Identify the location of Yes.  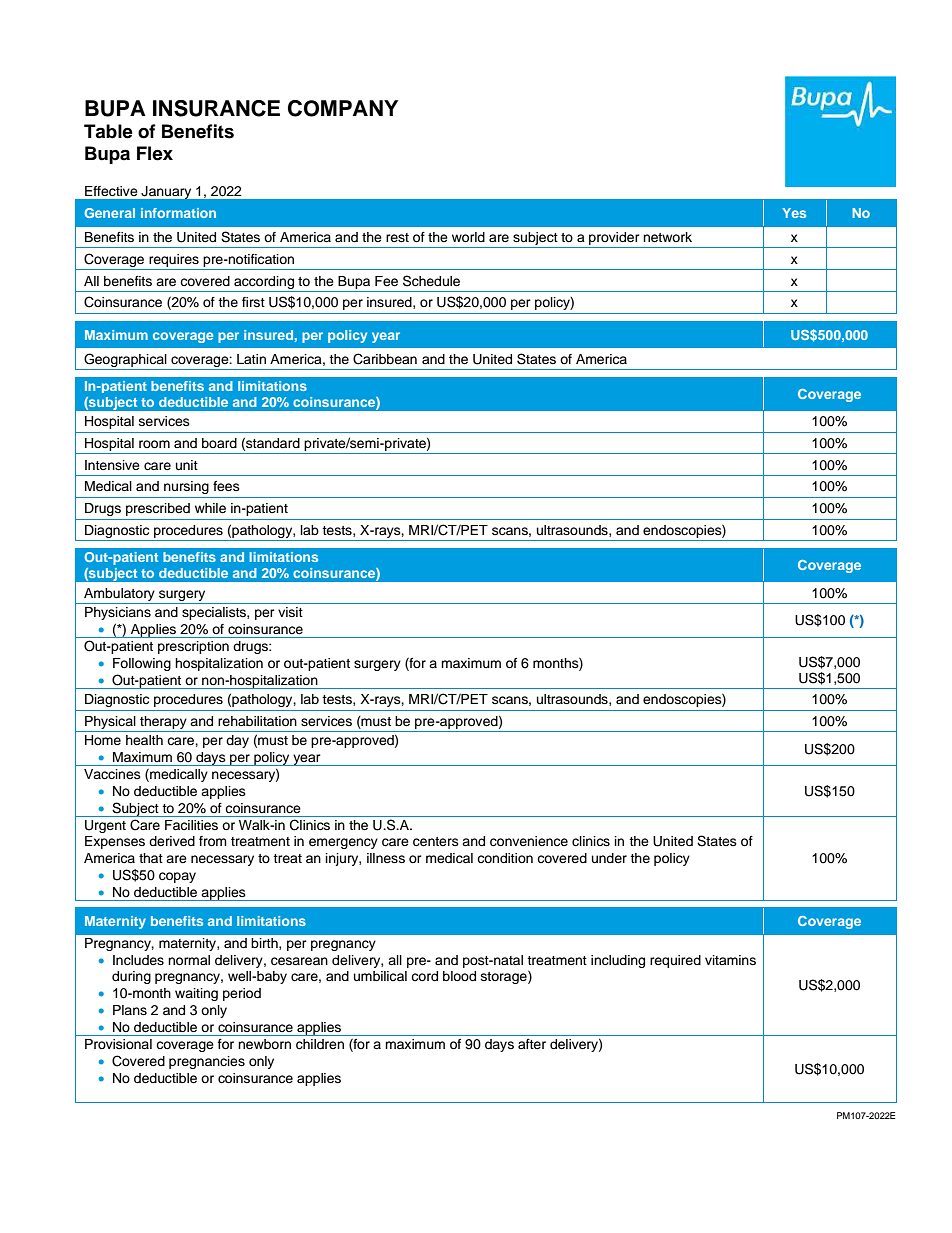
(794, 213).
